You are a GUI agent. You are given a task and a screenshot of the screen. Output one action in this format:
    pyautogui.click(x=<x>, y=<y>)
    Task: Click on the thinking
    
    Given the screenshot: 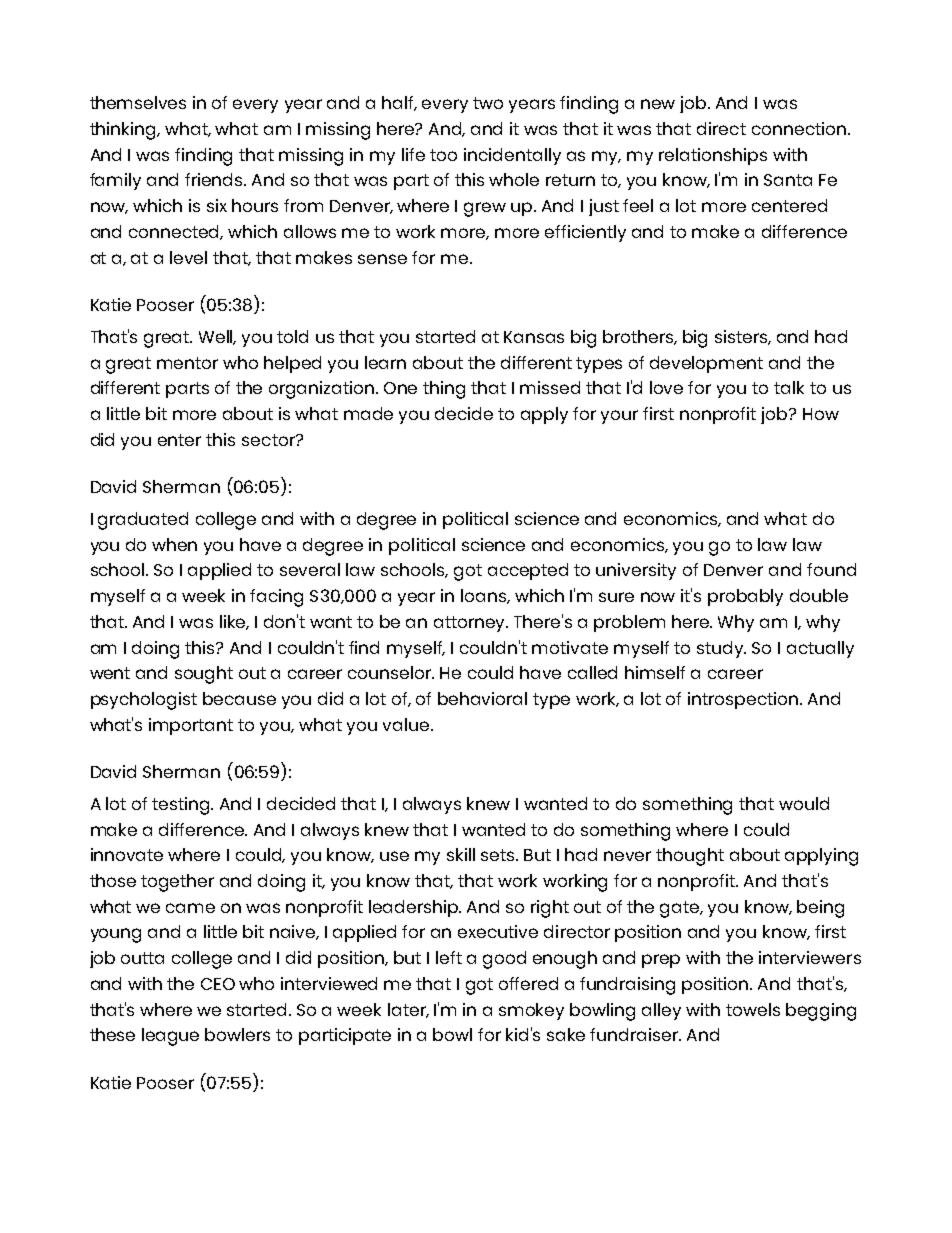 What is the action you would take?
    pyautogui.click(x=124, y=131)
